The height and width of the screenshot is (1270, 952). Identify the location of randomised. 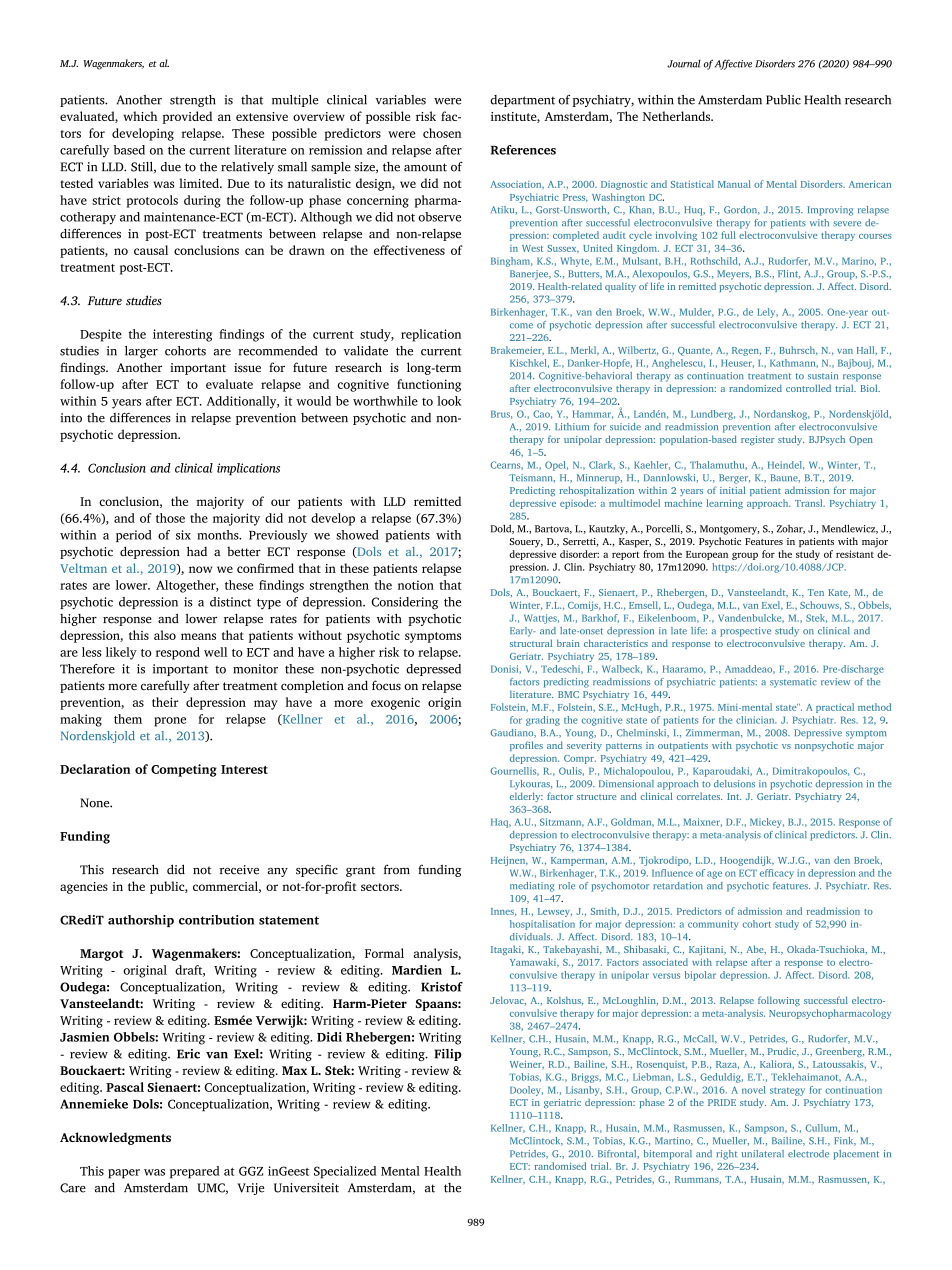
(560, 1166).
